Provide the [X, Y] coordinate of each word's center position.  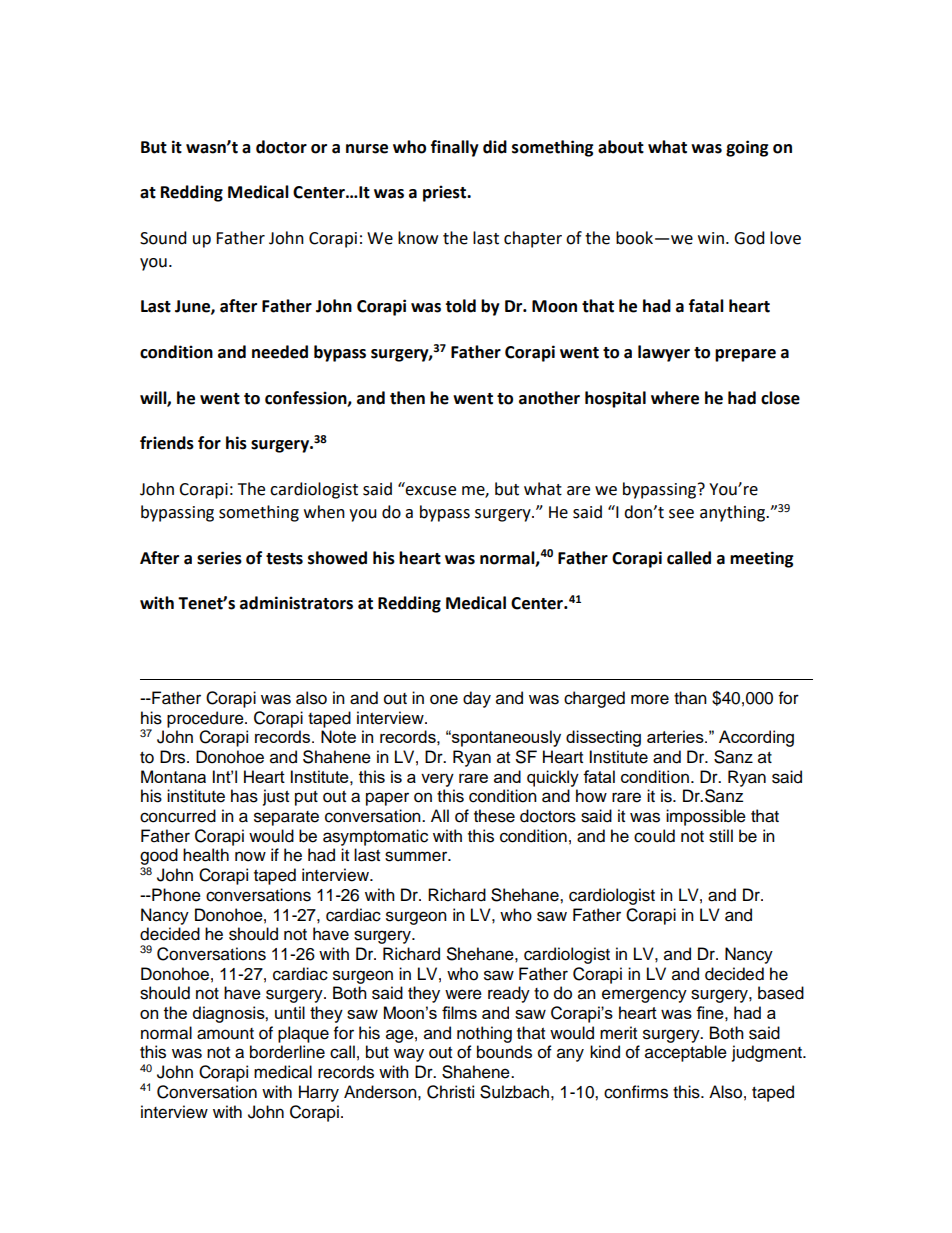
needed [280, 352]
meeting [762, 559]
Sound [163, 238]
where [675, 398]
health [206, 855]
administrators [296, 603]
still [721, 836]
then [407, 398]
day [477, 699]
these [494, 816]
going [747, 148]
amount [225, 1034]
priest [445, 193]
